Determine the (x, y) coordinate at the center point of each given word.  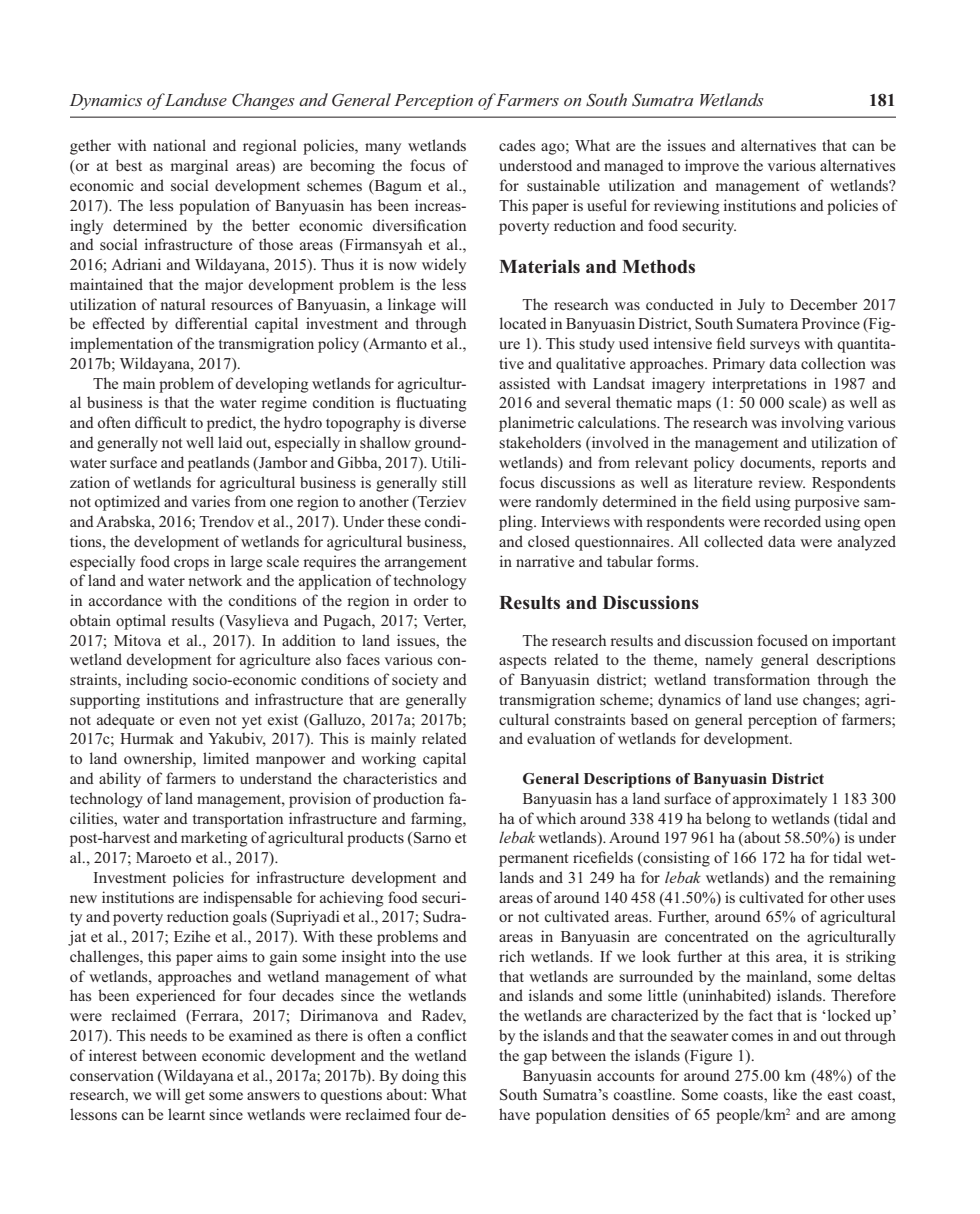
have (514, 1114)
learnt (186, 1114)
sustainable (563, 185)
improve (712, 167)
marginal (199, 167)
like (785, 1094)
